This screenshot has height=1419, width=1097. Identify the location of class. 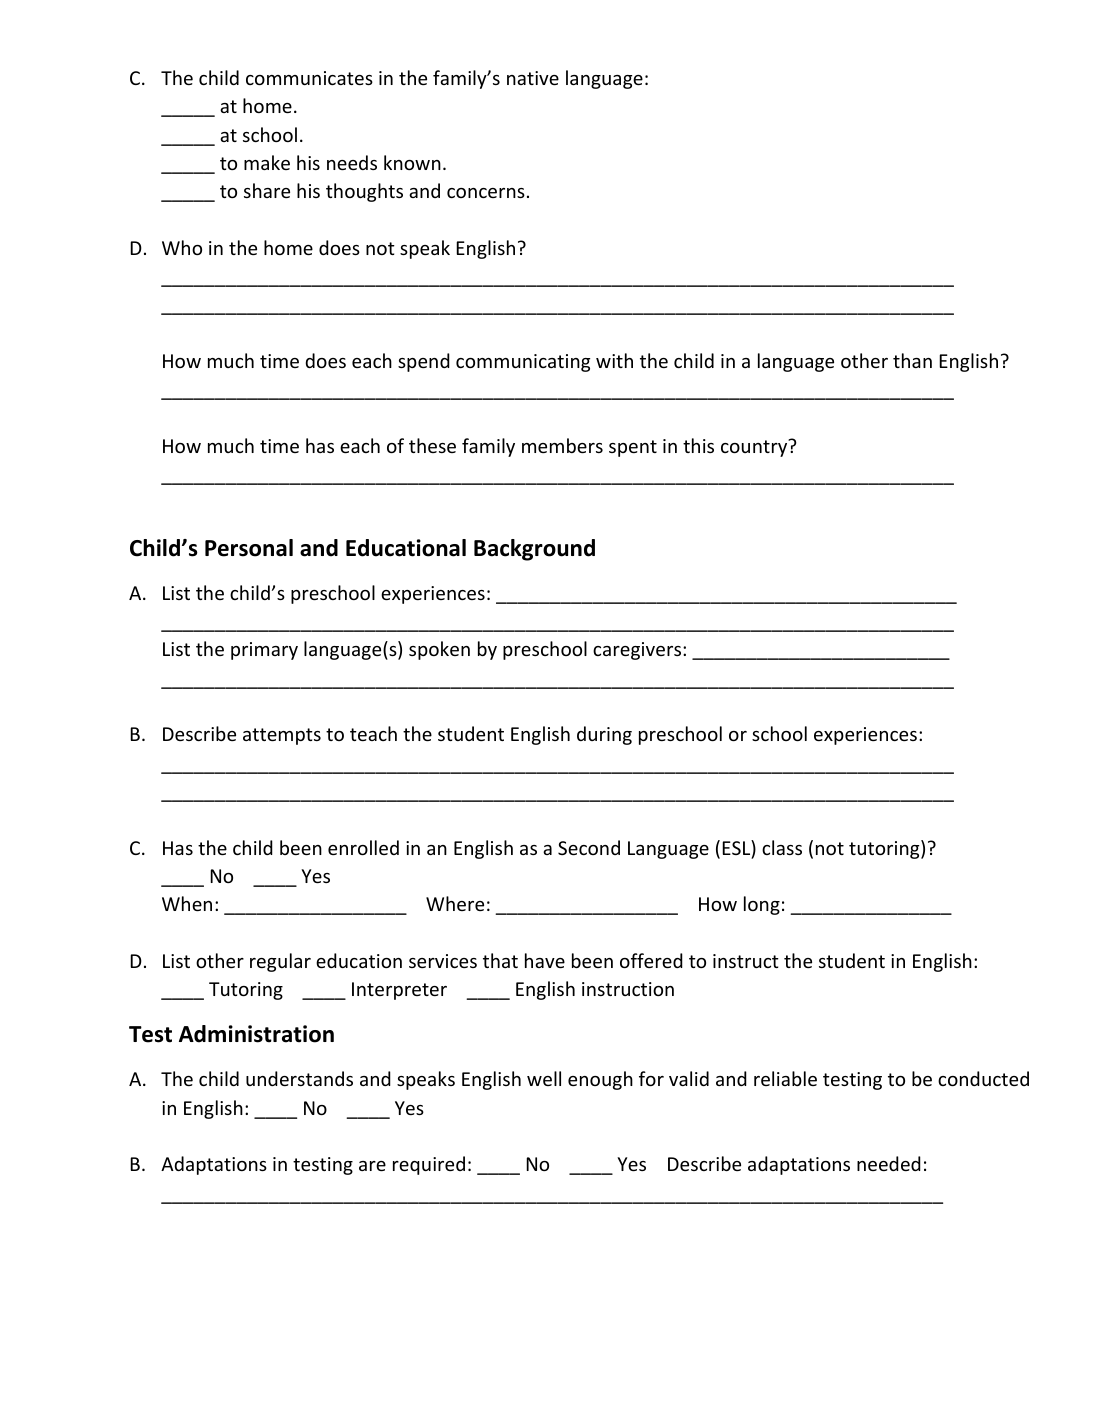
(782, 847).
